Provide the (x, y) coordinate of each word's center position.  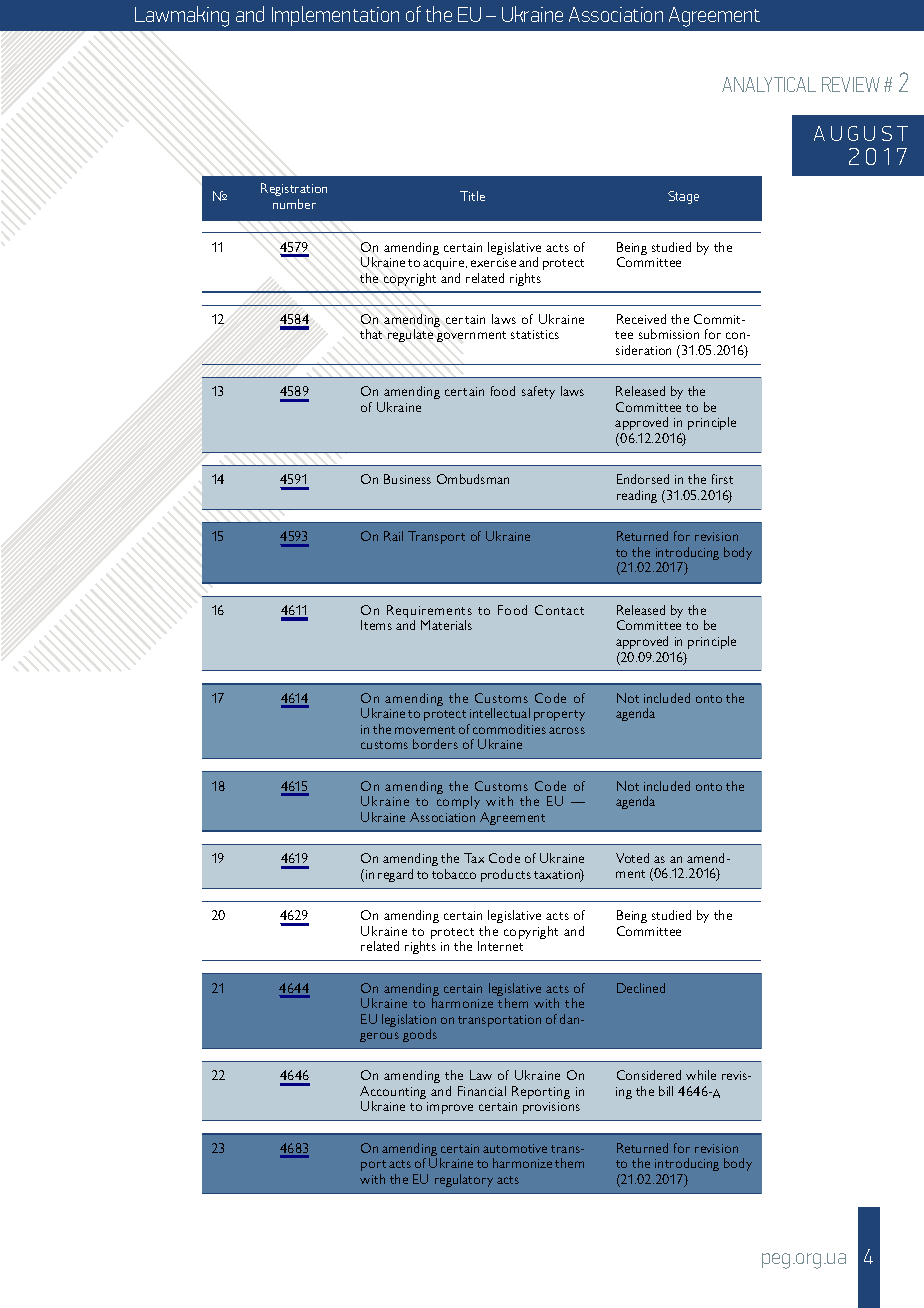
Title (472, 196)
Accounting (393, 1094)
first (722, 479)
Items (376, 625)
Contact (559, 610)
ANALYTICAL (769, 84)
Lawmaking (182, 16)
